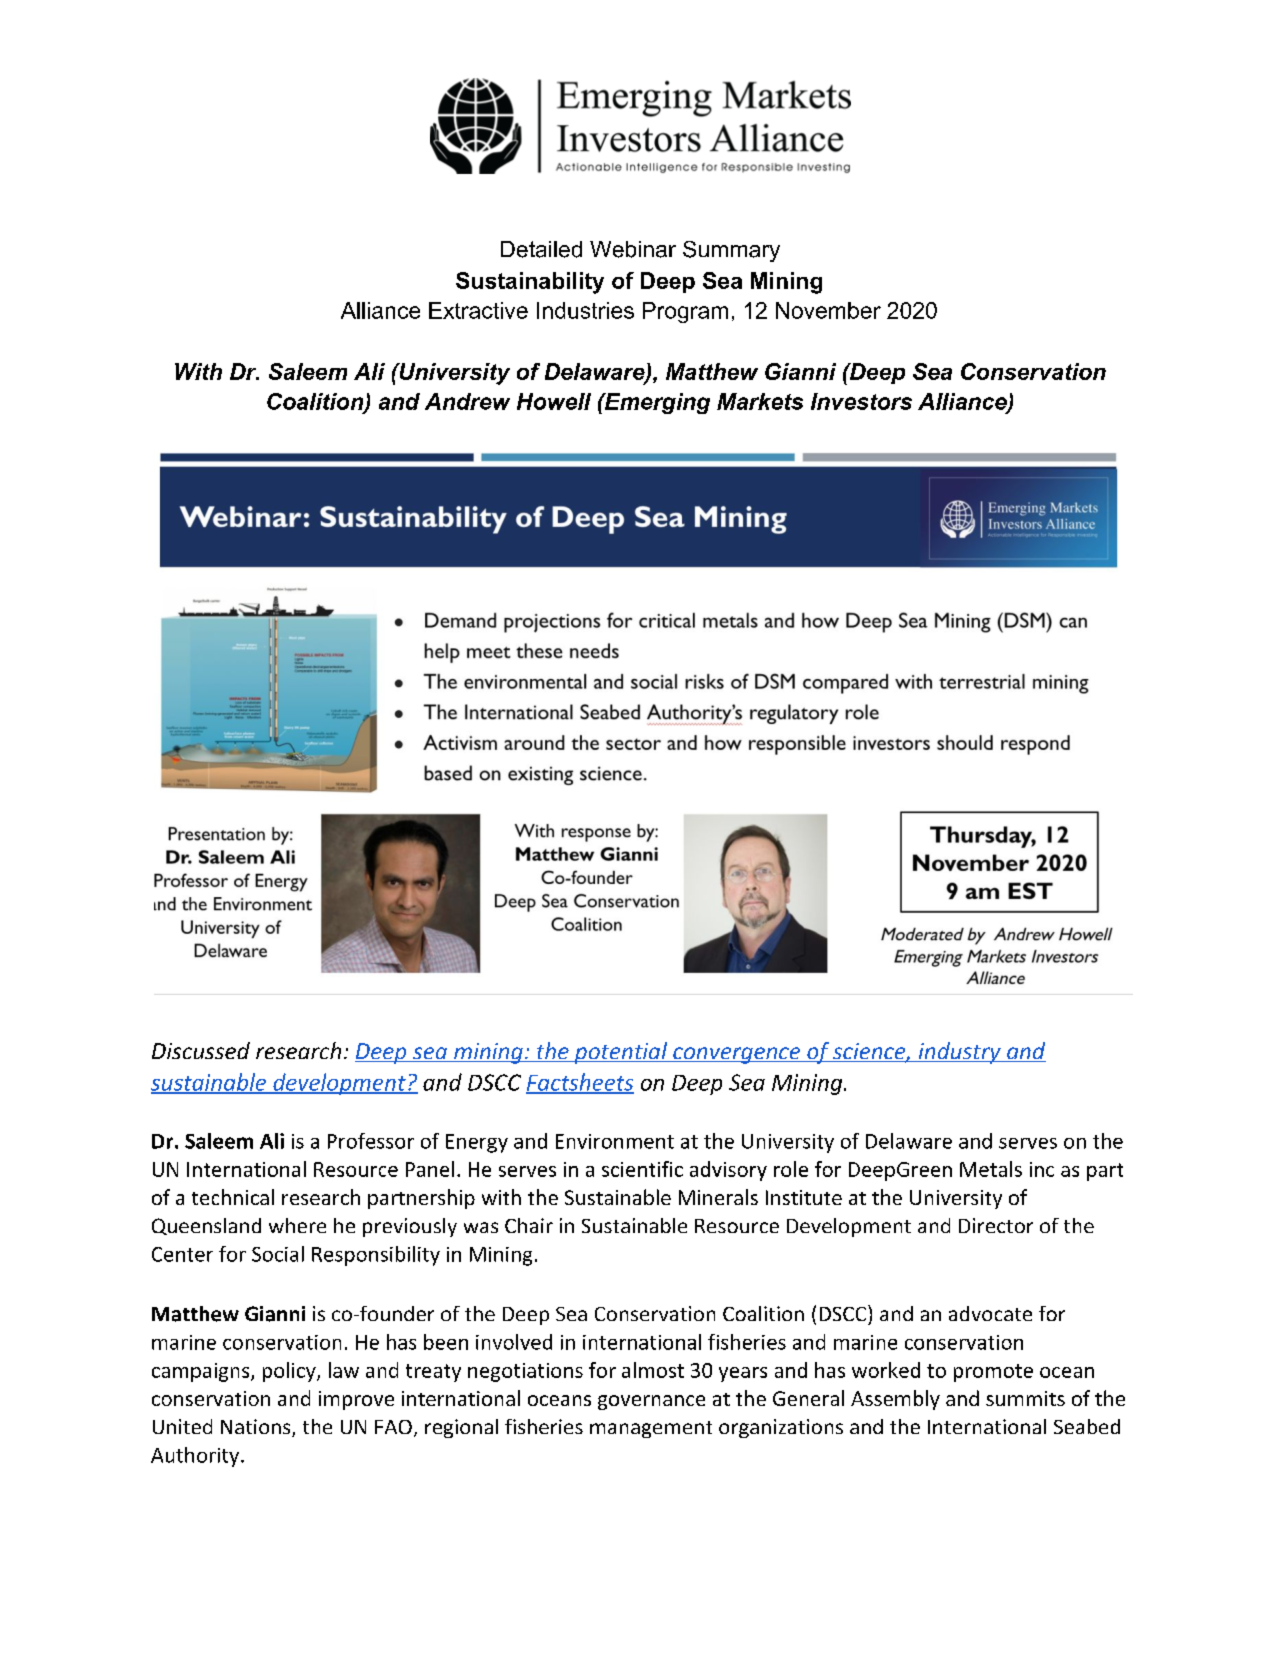  I want to click on industry, so click(959, 1053).
